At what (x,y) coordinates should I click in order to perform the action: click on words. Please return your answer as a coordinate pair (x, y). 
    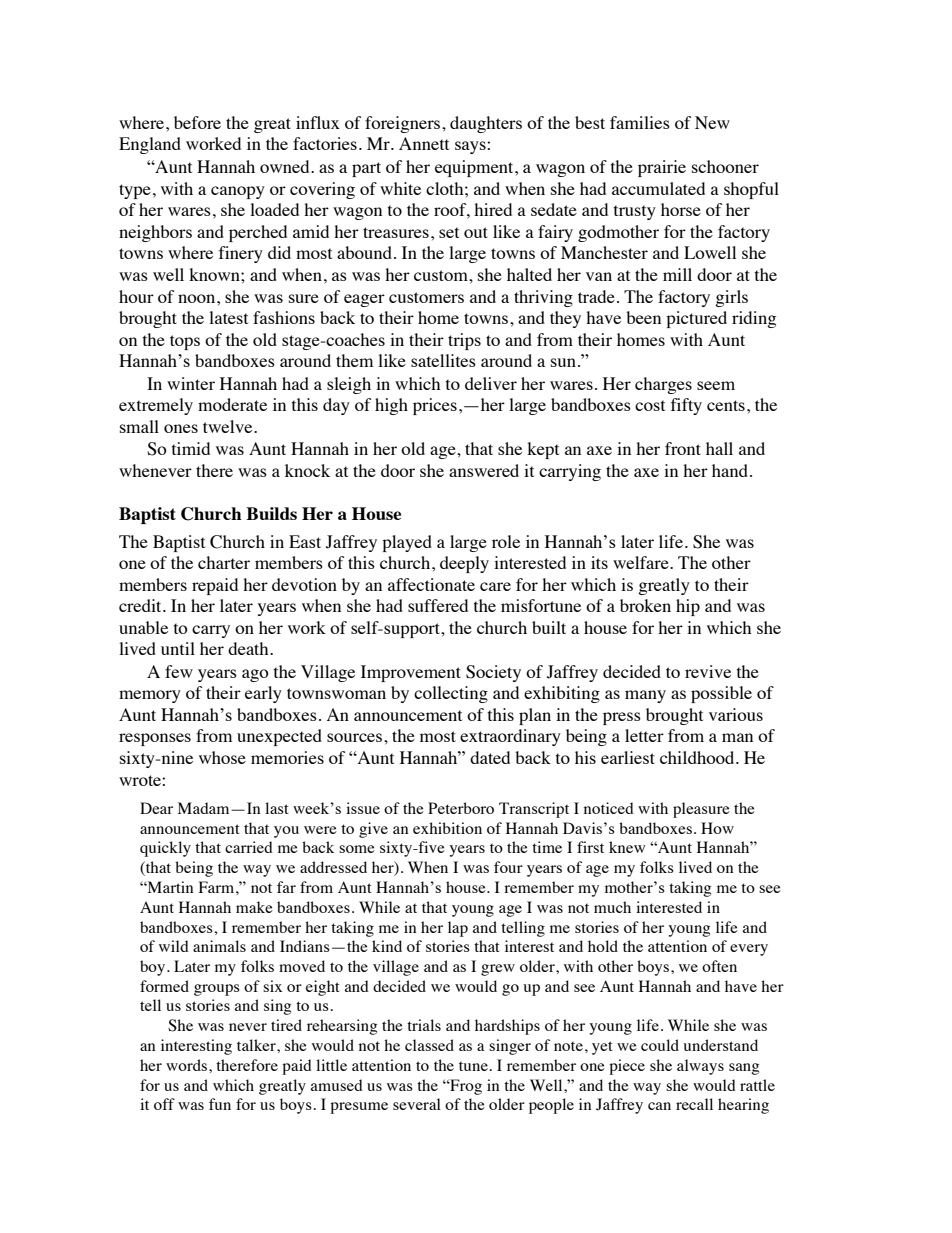
    Looking at the image, I should click on (188, 1065).
